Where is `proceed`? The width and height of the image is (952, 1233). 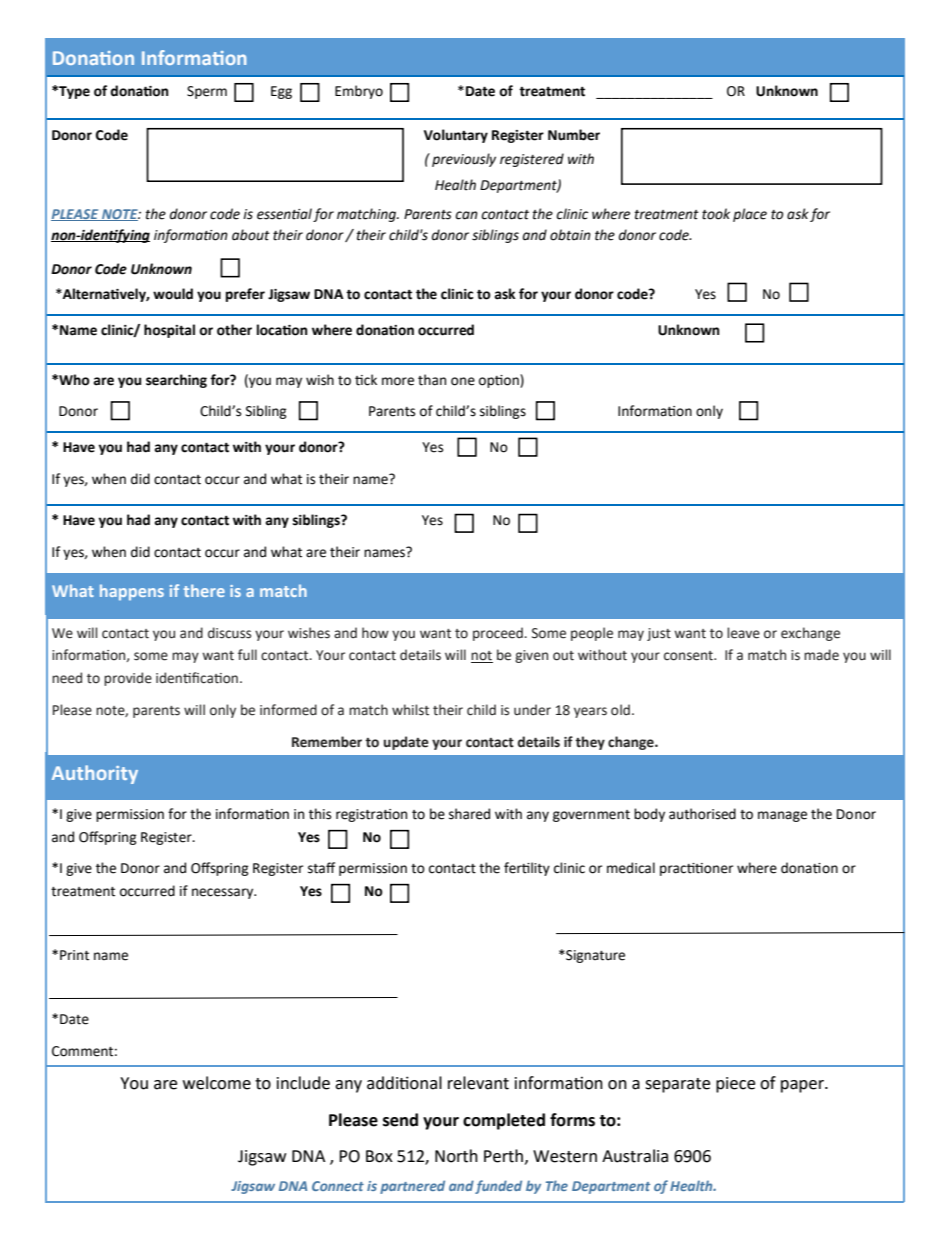
proceed is located at coordinates (499, 634).
